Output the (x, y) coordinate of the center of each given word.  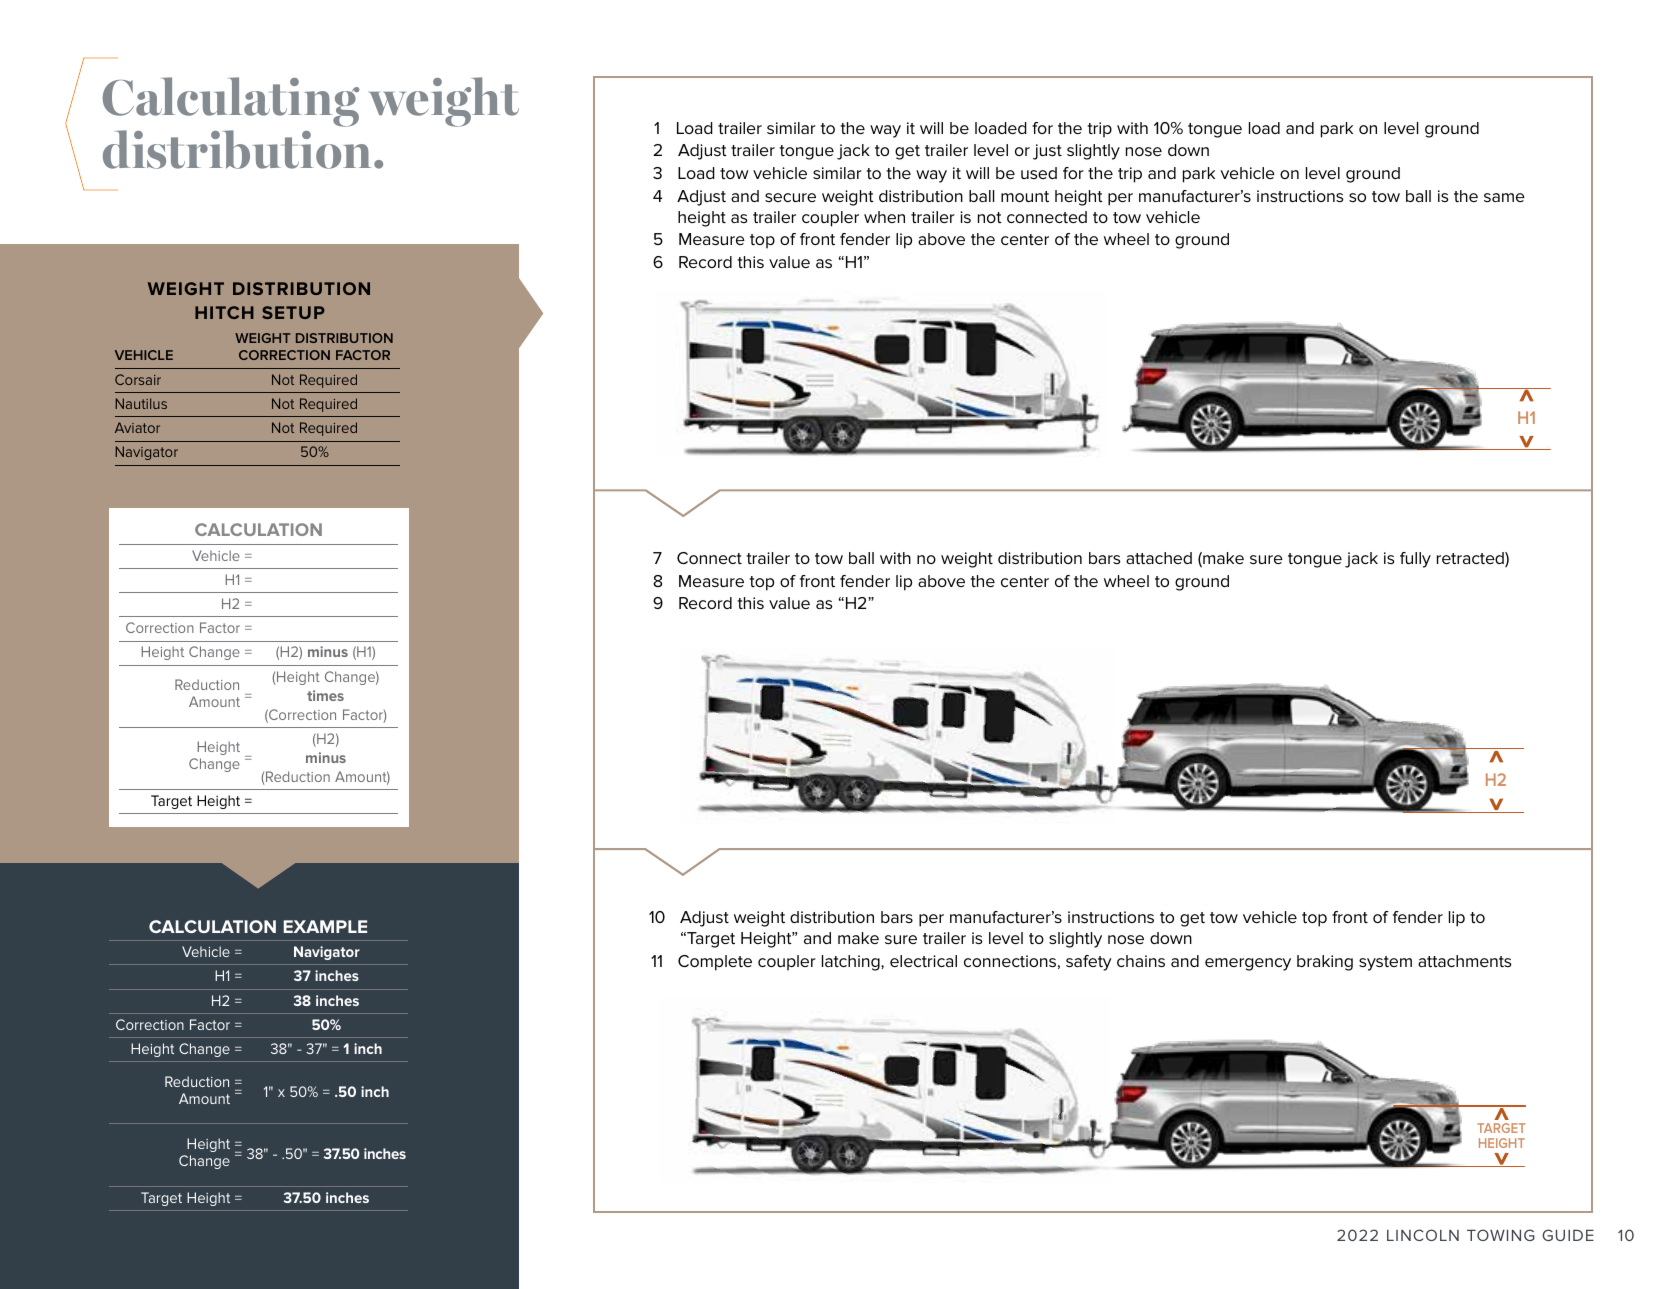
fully (1415, 560)
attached (1159, 558)
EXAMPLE (325, 926)
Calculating (231, 102)
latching (852, 963)
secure (790, 197)
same (1504, 197)
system (1385, 963)
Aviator (137, 427)
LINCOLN (1423, 1235)
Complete (715, 963)
